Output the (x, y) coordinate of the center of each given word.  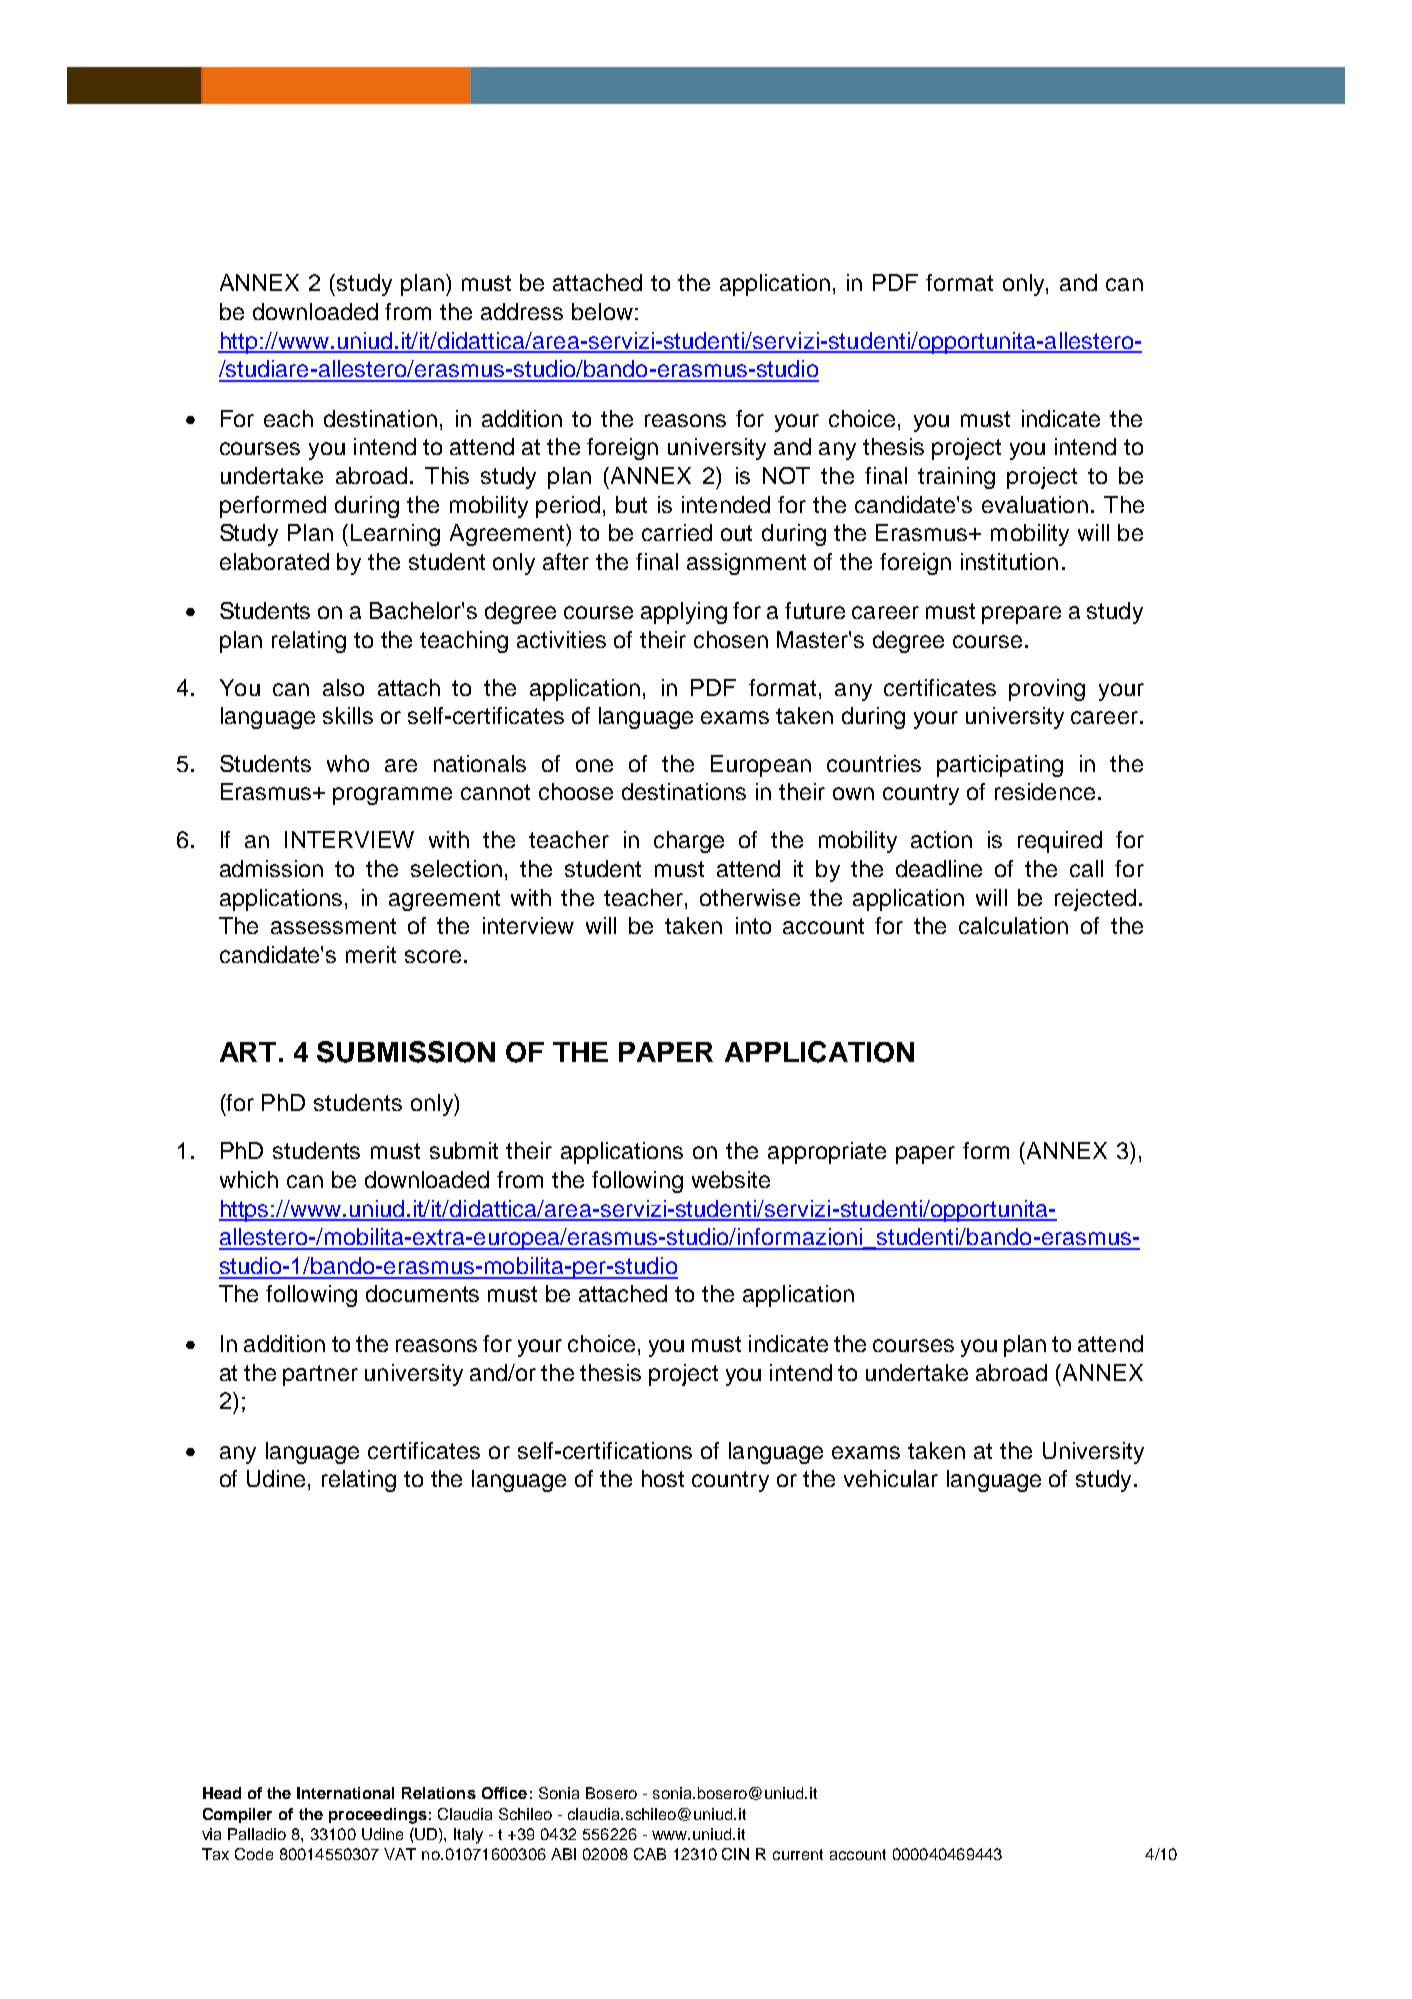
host (663, 1478)
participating (1000, 766)
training (956, 478)
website (731, 1179)
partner (320, 1375)
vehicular (891, 1478)
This (447, 475)
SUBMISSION (406, 1052)
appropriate (827, 1153)
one (594, 765)
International (345, 1793)
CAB (650, 1854)
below (602, 311)
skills (348, 715)
